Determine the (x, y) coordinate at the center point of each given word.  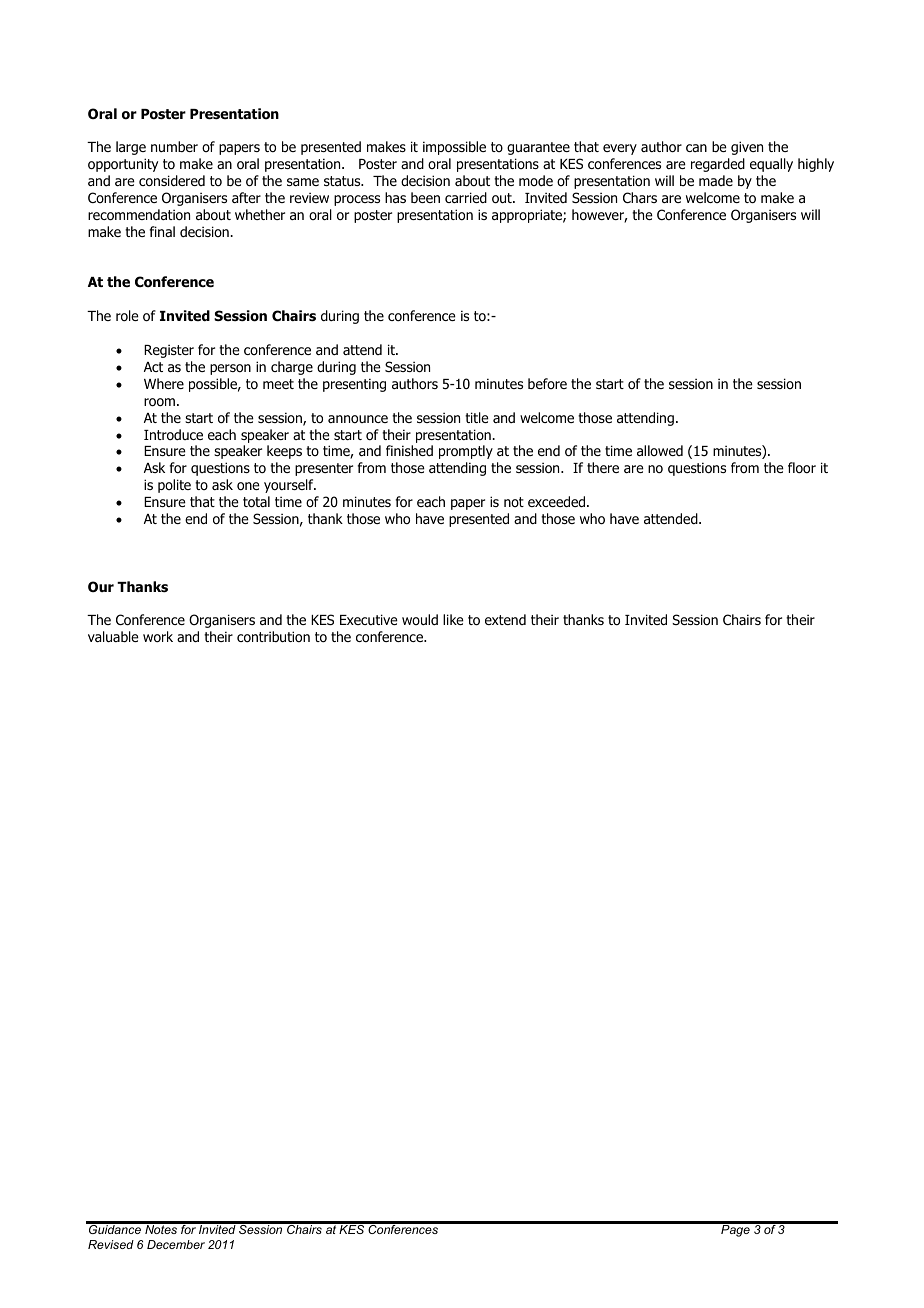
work (158, 637)
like (453, 619)
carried (466, 197)
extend (505, 619)
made (716, 180)
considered (172, 181)
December (176, 1244)
